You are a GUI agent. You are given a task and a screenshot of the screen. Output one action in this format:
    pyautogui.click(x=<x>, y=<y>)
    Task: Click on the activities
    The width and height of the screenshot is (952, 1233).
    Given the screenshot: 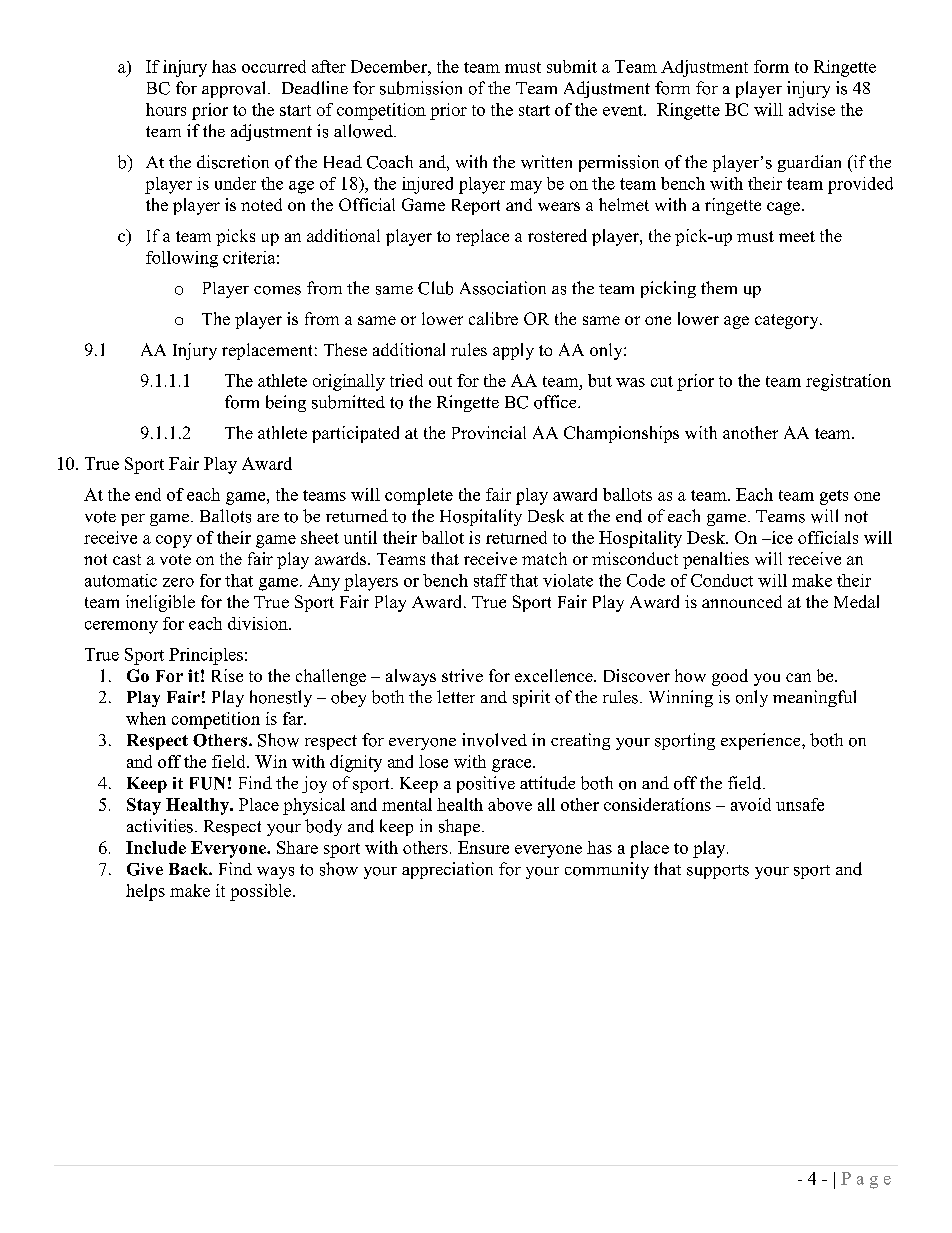 What is the action you would take?
    pyautogui.click(x=160, y=826)
